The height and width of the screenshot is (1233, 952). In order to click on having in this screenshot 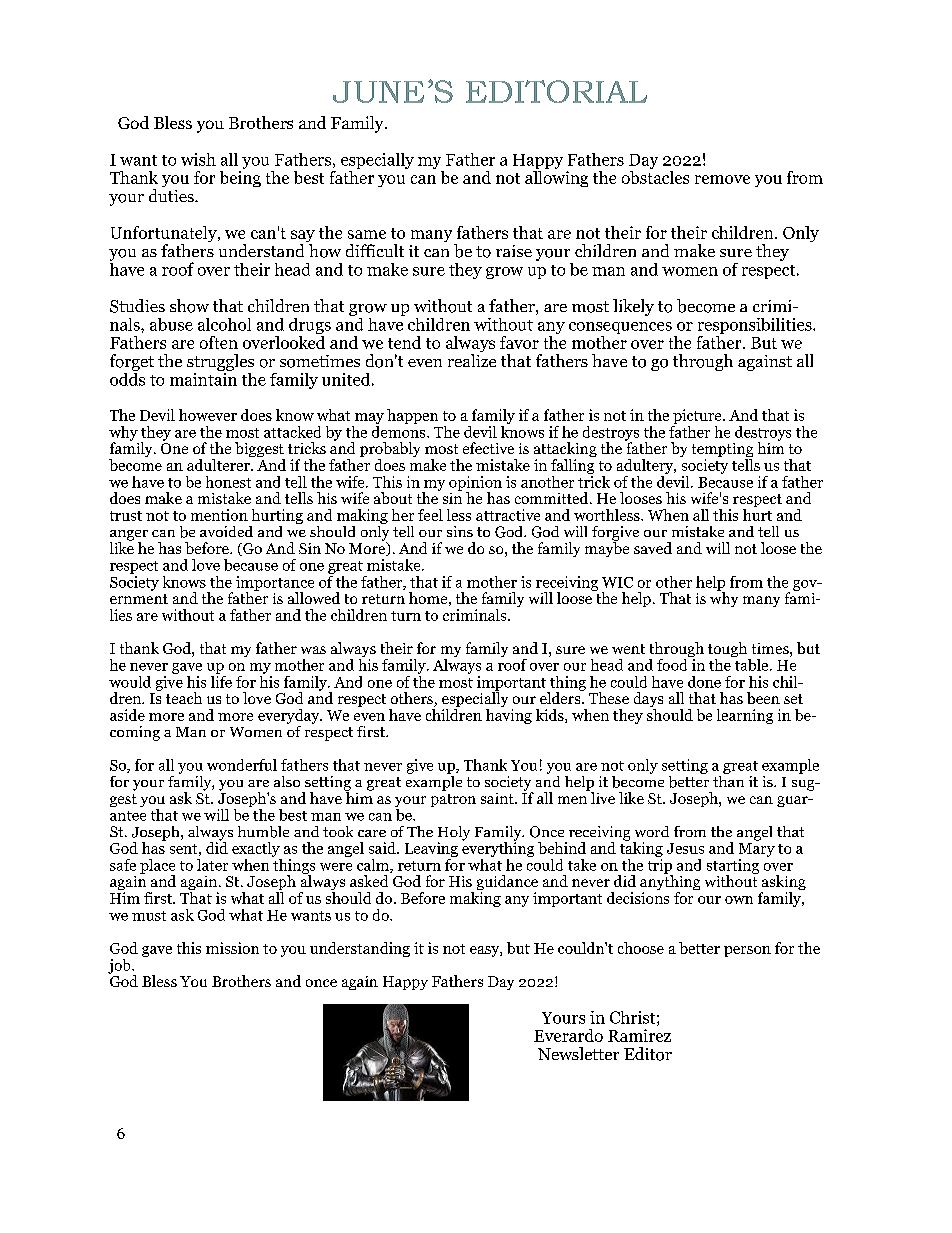, I will do `click(509, 715)`.
